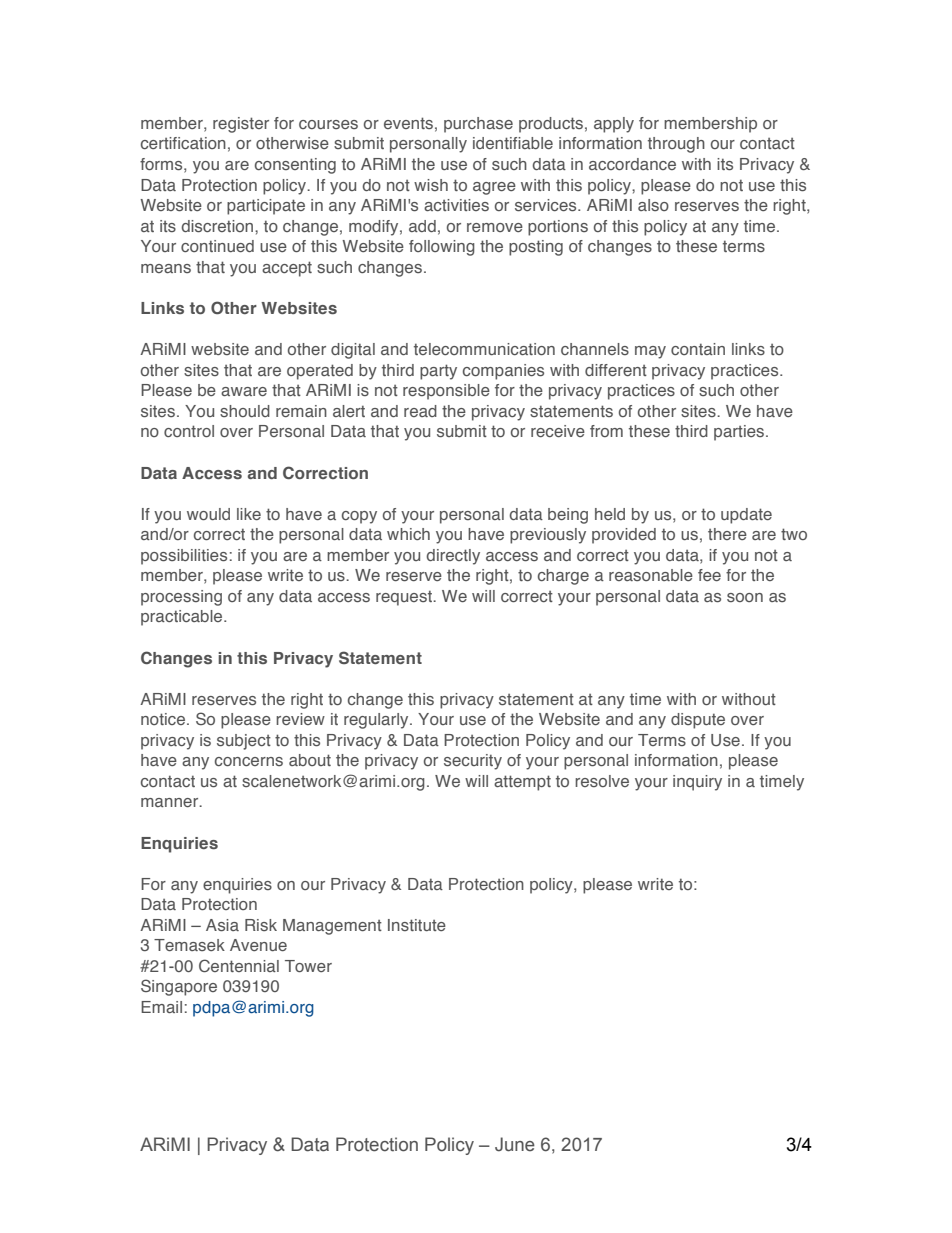  What do you see at coordinates (161, 1007) in the image?
I see `Email` at bounding box center [161, 1007].
